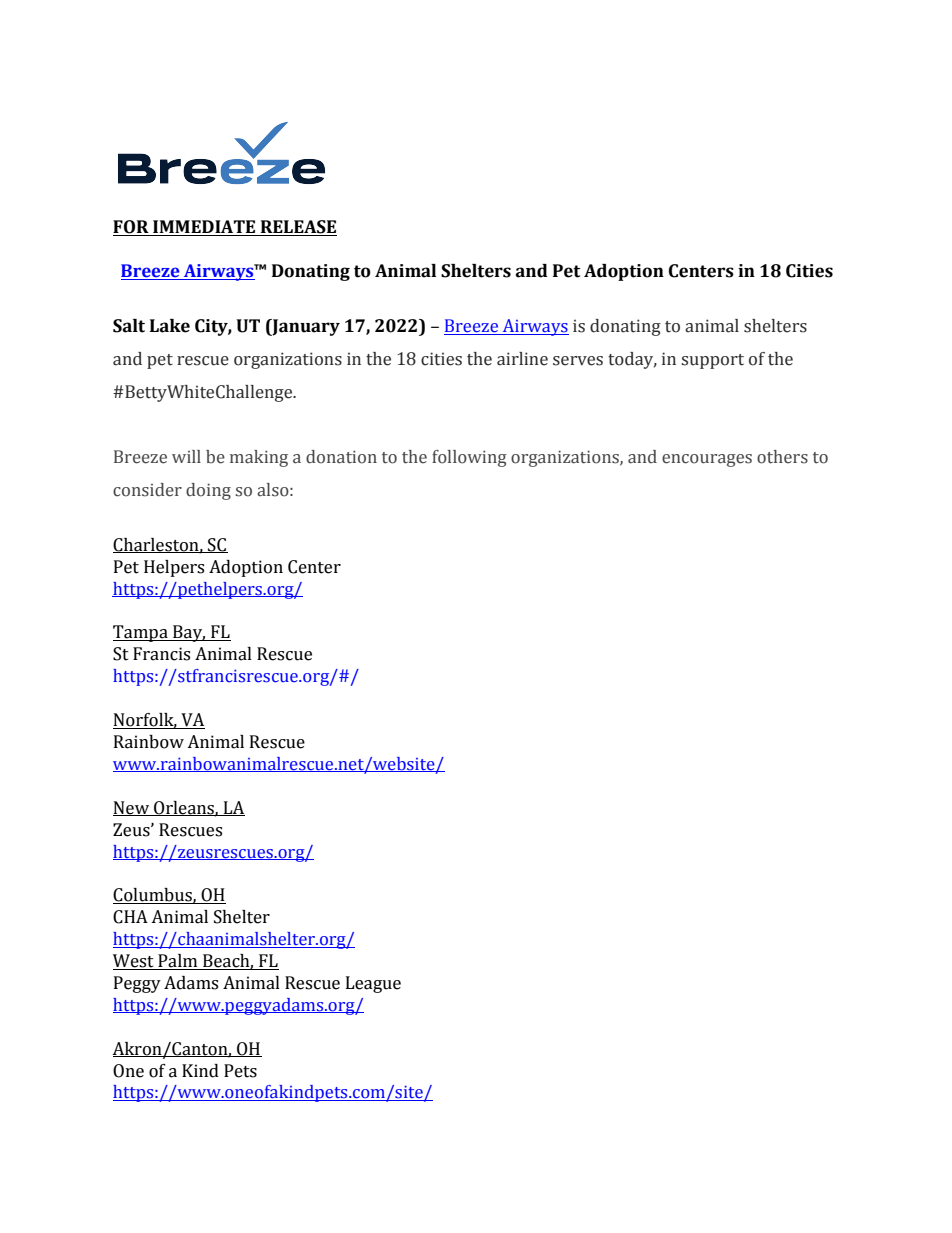 The width and height of the page is (952, 1233). What do you see at coordinates (208, 491) in the page?
I see `doing` at bounding box center [208, 491].
